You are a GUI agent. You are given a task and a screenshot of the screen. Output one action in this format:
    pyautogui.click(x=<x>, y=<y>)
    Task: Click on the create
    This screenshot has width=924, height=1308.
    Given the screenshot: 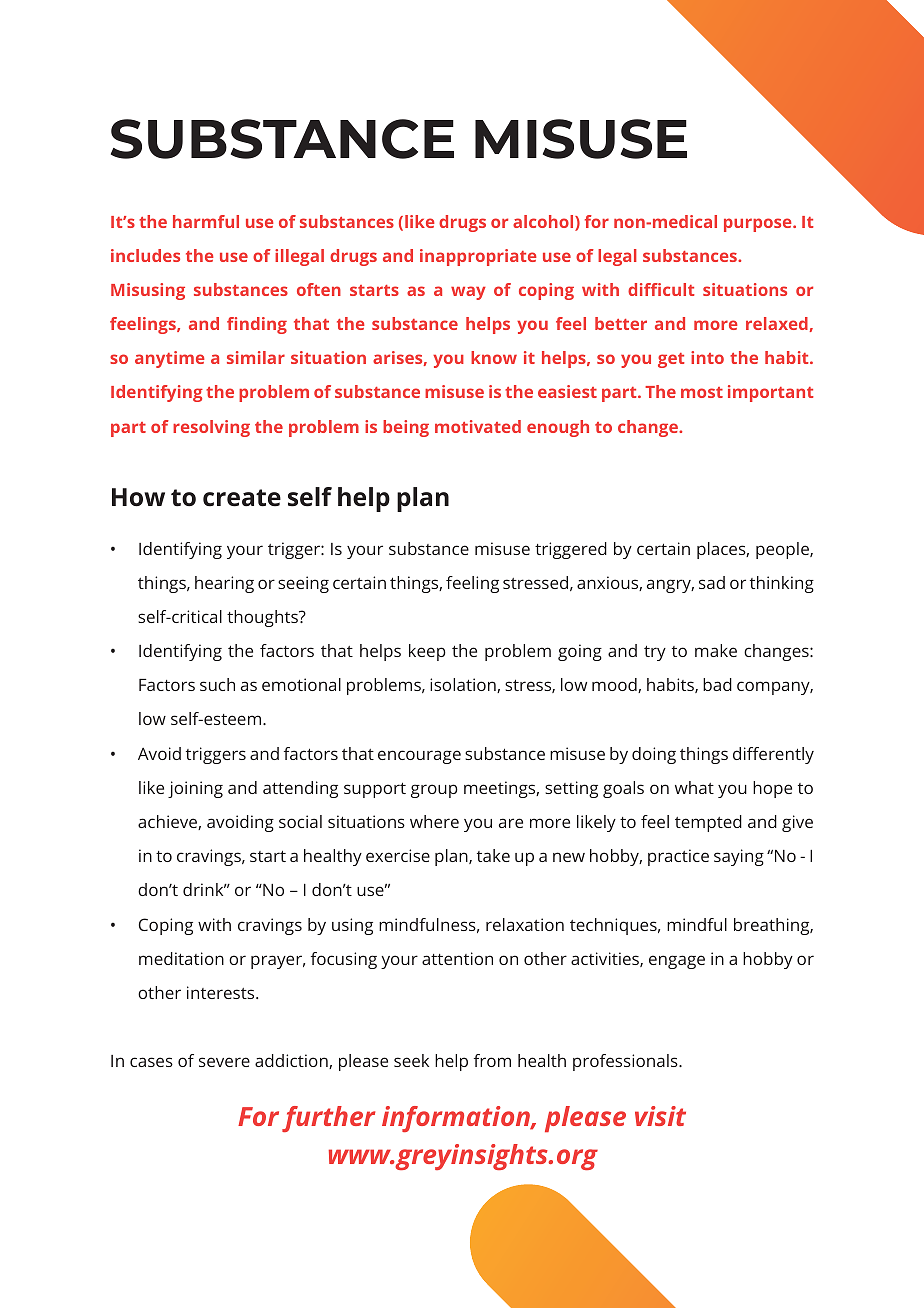 What is the action you would take?
    pyautogui.click(x=242, y=498)
